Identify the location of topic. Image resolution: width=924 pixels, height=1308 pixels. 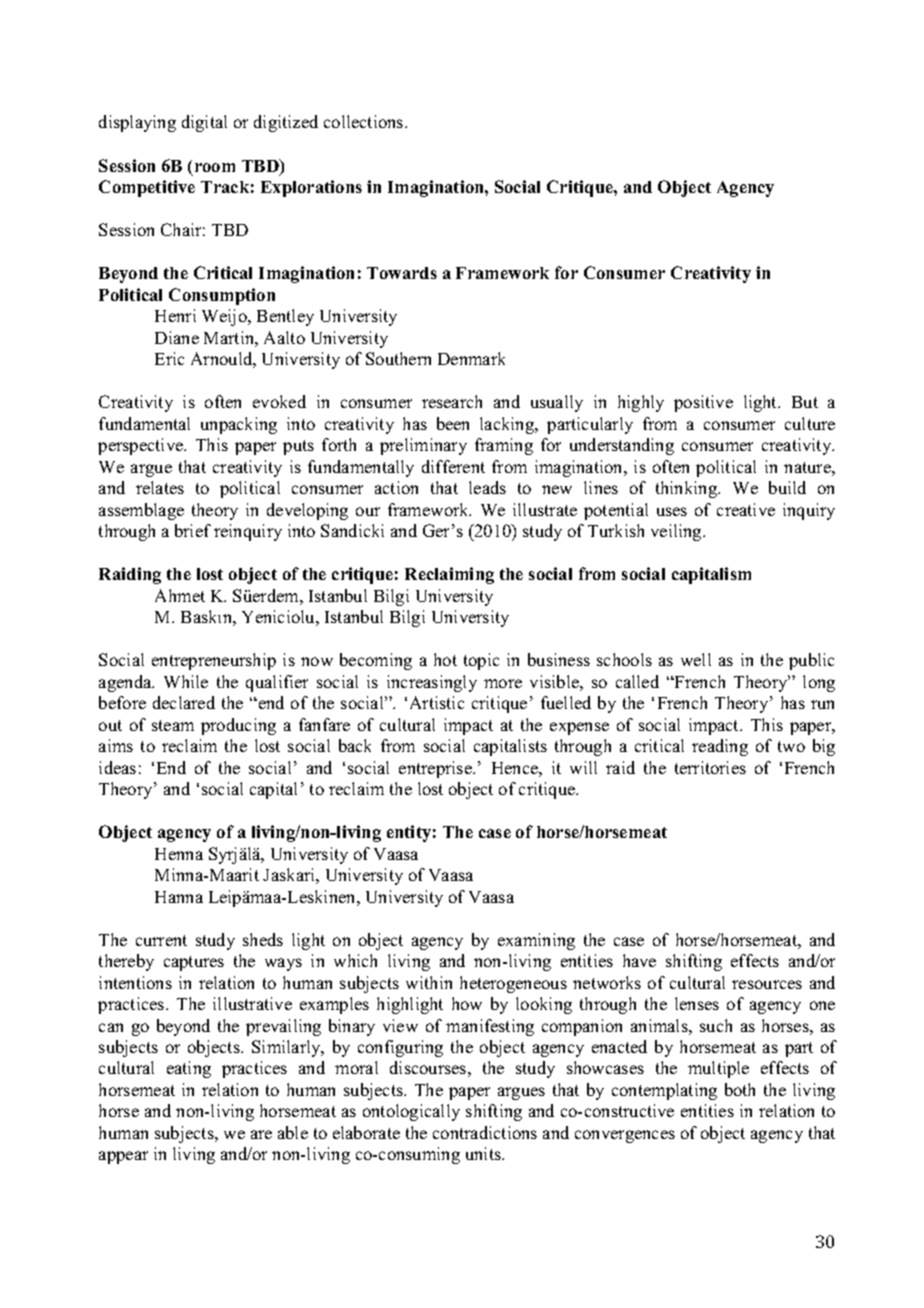
(481, 661).
